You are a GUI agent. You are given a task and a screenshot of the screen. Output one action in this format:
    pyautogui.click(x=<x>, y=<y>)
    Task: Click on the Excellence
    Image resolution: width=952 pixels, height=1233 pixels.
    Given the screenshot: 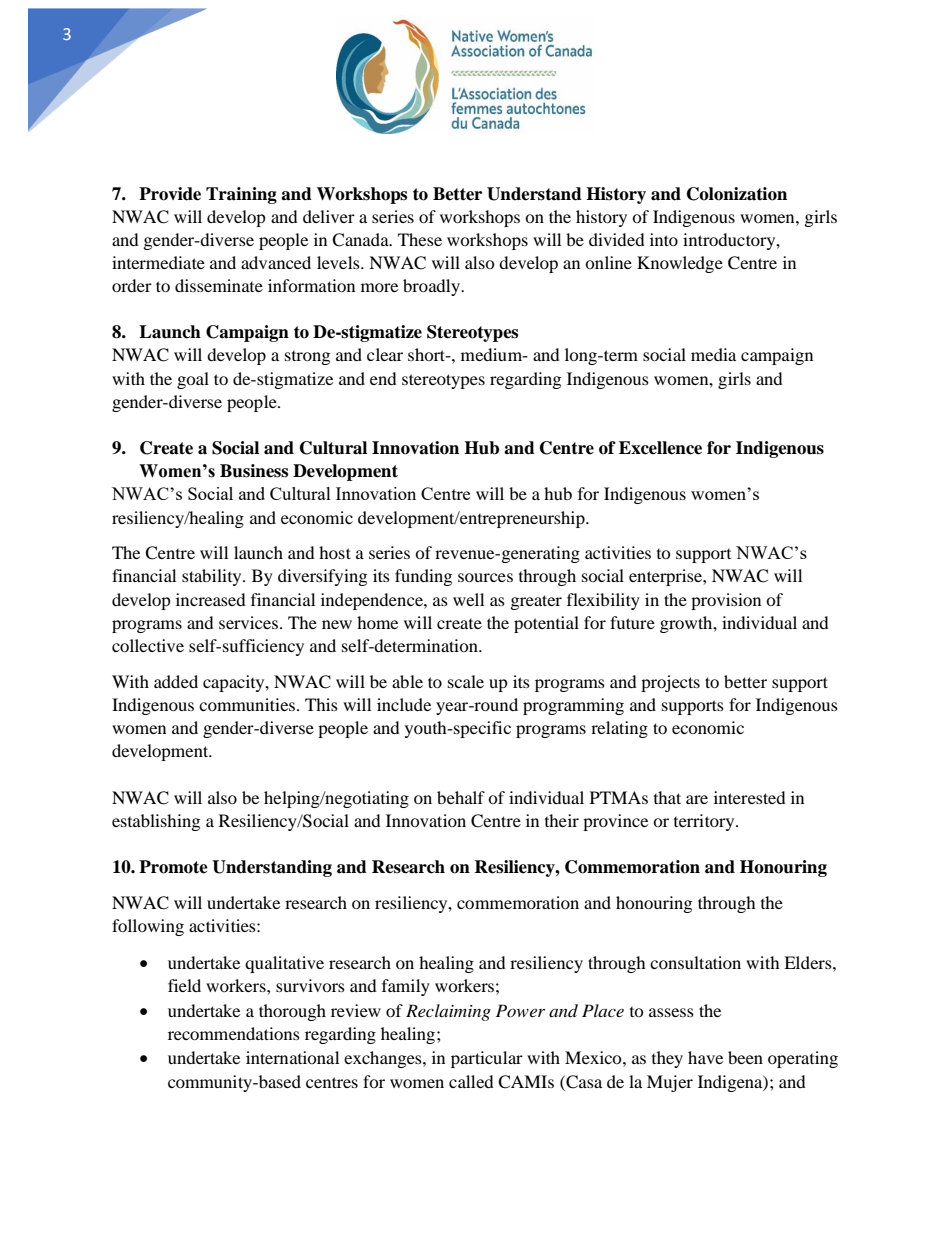 What is the action you would take?
    pyautogui.click(x=660, y=448)
